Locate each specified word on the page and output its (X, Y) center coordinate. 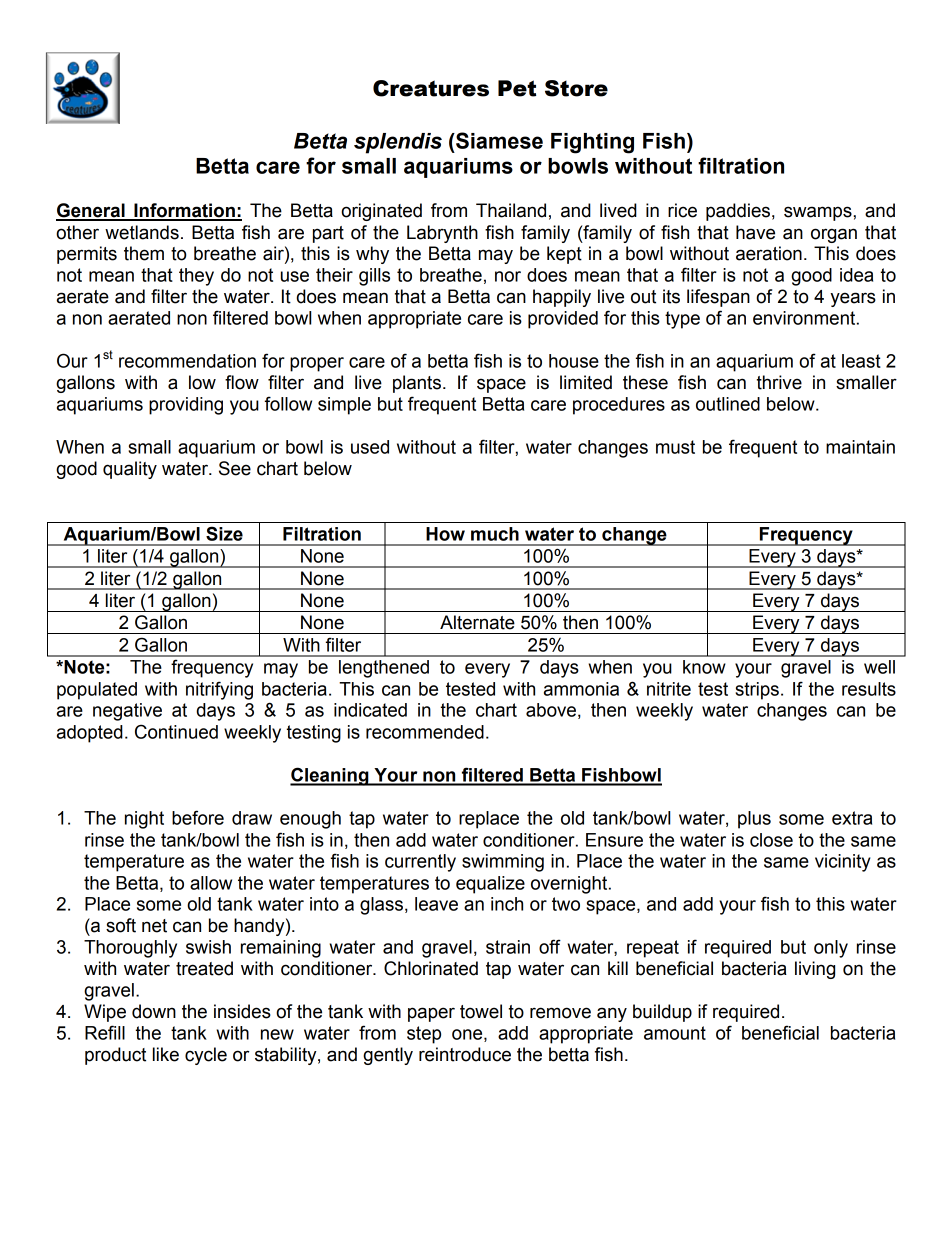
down (154, 1011)
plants (417, 384)
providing (186, 406)
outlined (728, 404)
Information (184, 211)
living (815, 970)
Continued (176, 731)
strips (757, 691)
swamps (819, 213)
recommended (425, 732)
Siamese (498, 140)
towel (481, 1011)
